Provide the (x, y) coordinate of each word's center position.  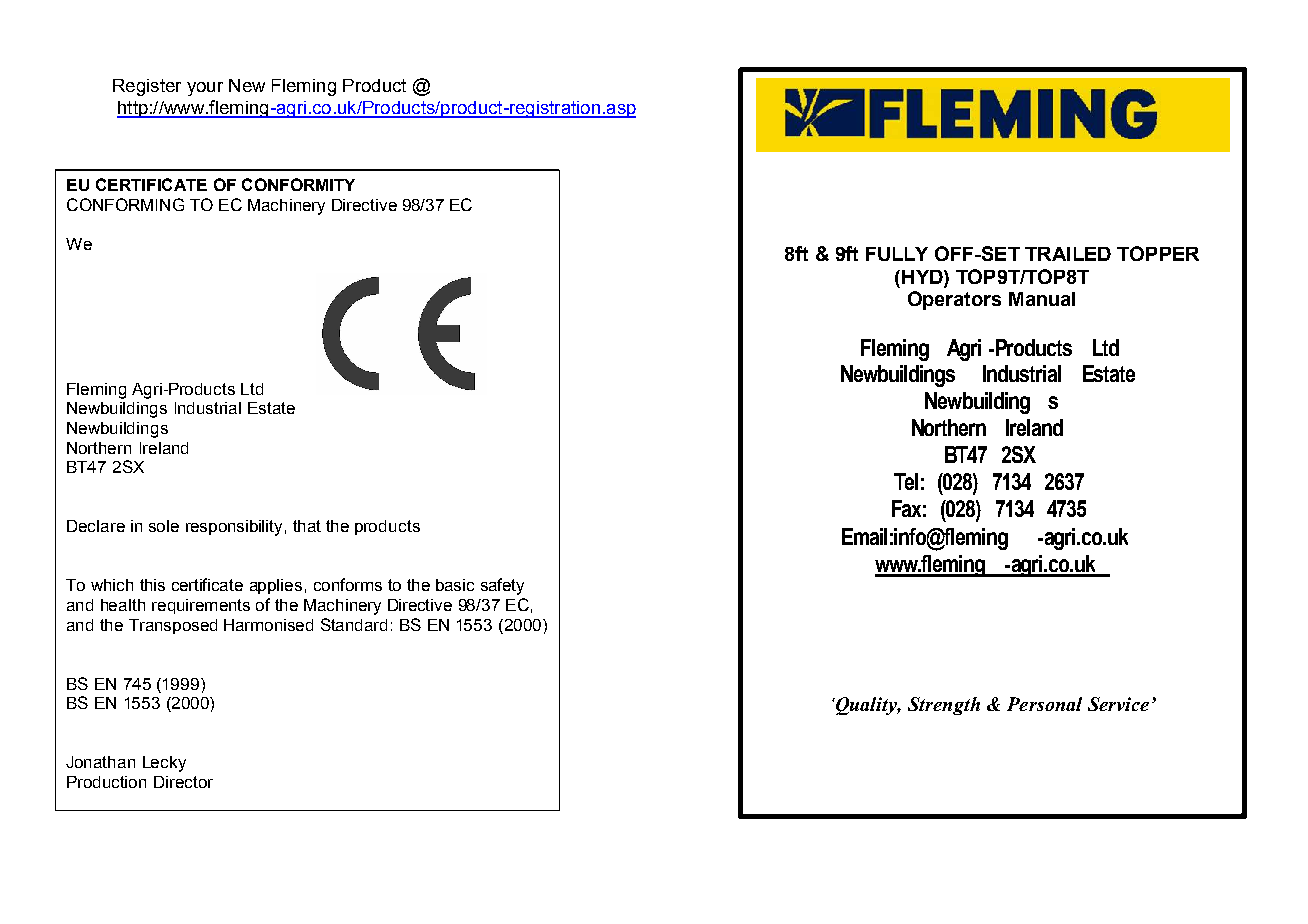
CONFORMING (125, 204)
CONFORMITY (298, 184)
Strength (944, 706)
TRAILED (1068, 254)
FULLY (897, 254)
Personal (1044, 704)
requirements (201, 606)
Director (183, 782)
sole (164, 526)
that (307, 526)
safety (502, 586)
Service (1118, 704)
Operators (954, 300)
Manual (1042, 299)
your (205, 89)
